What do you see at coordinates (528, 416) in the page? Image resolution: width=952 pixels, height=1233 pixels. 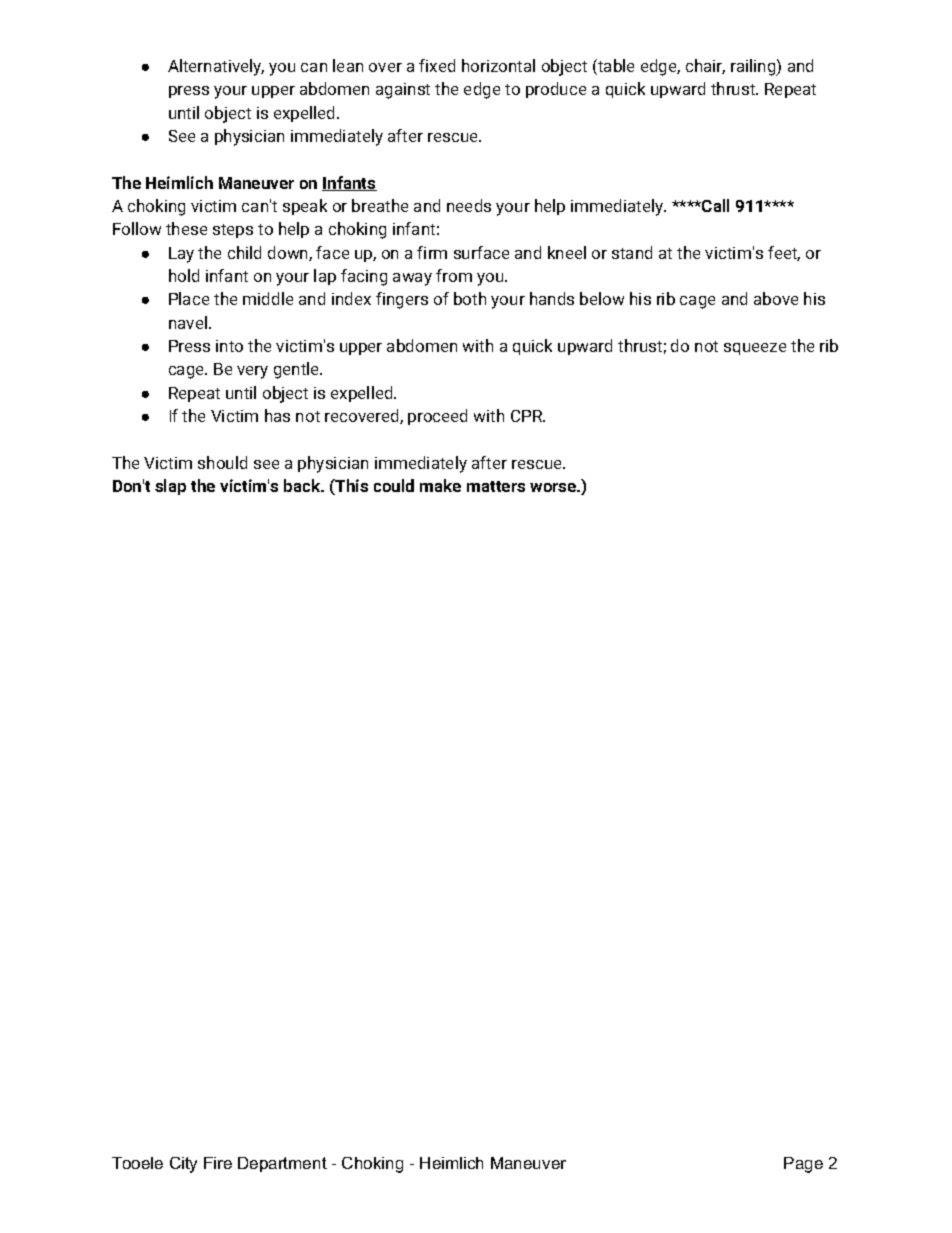 I see `CPR` at bounding box center [528, 416].
